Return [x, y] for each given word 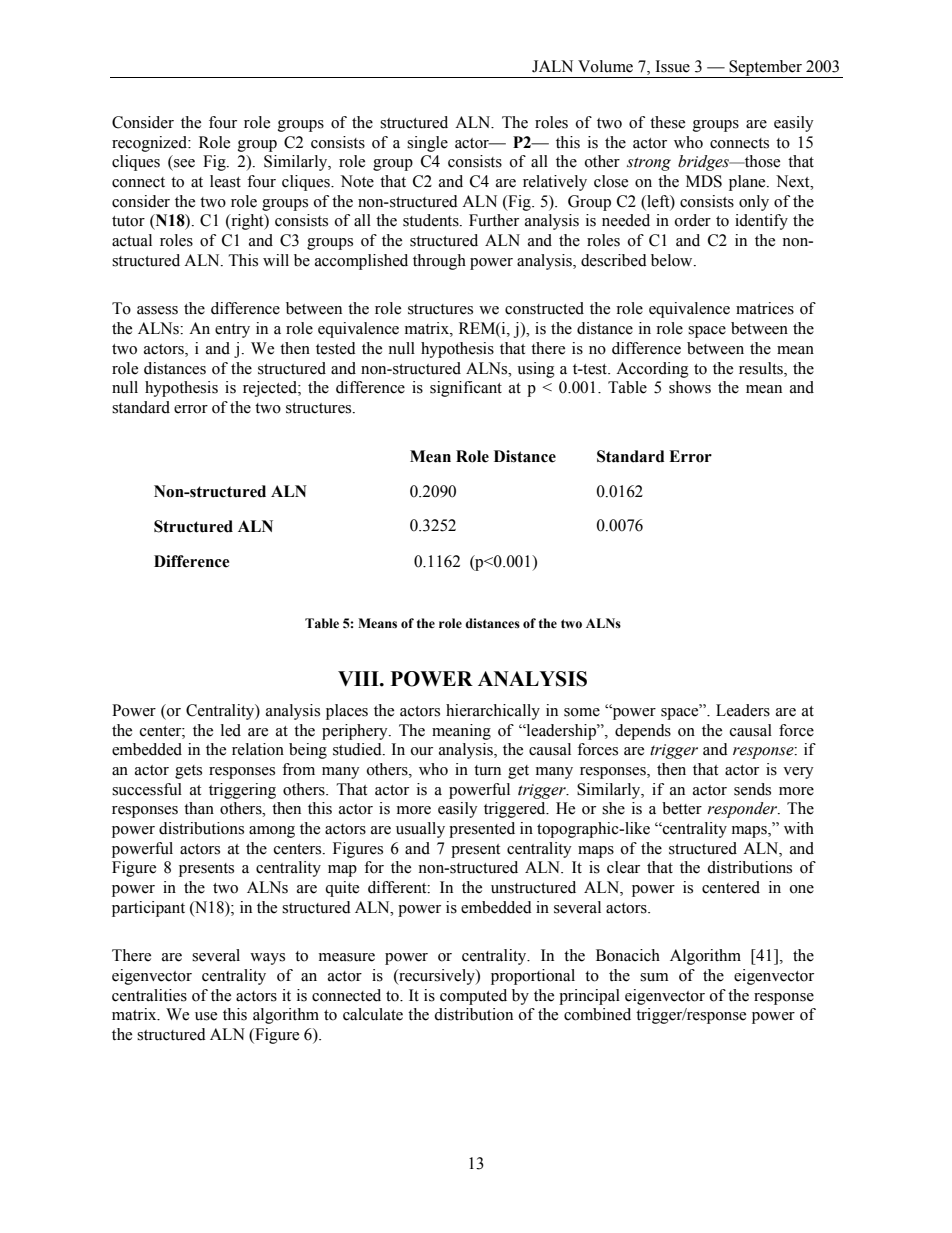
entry [232, 331]
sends [752, 789]
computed [473, 997]
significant [466, 389]
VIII [359, 678]
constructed [544, 308]
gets [188, 772]
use [206, 1016]
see [184, 163]
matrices [765, 308]
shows [690, 387]
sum [654, 977]
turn [487, 770]
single [427, 144]
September [765, 69]
